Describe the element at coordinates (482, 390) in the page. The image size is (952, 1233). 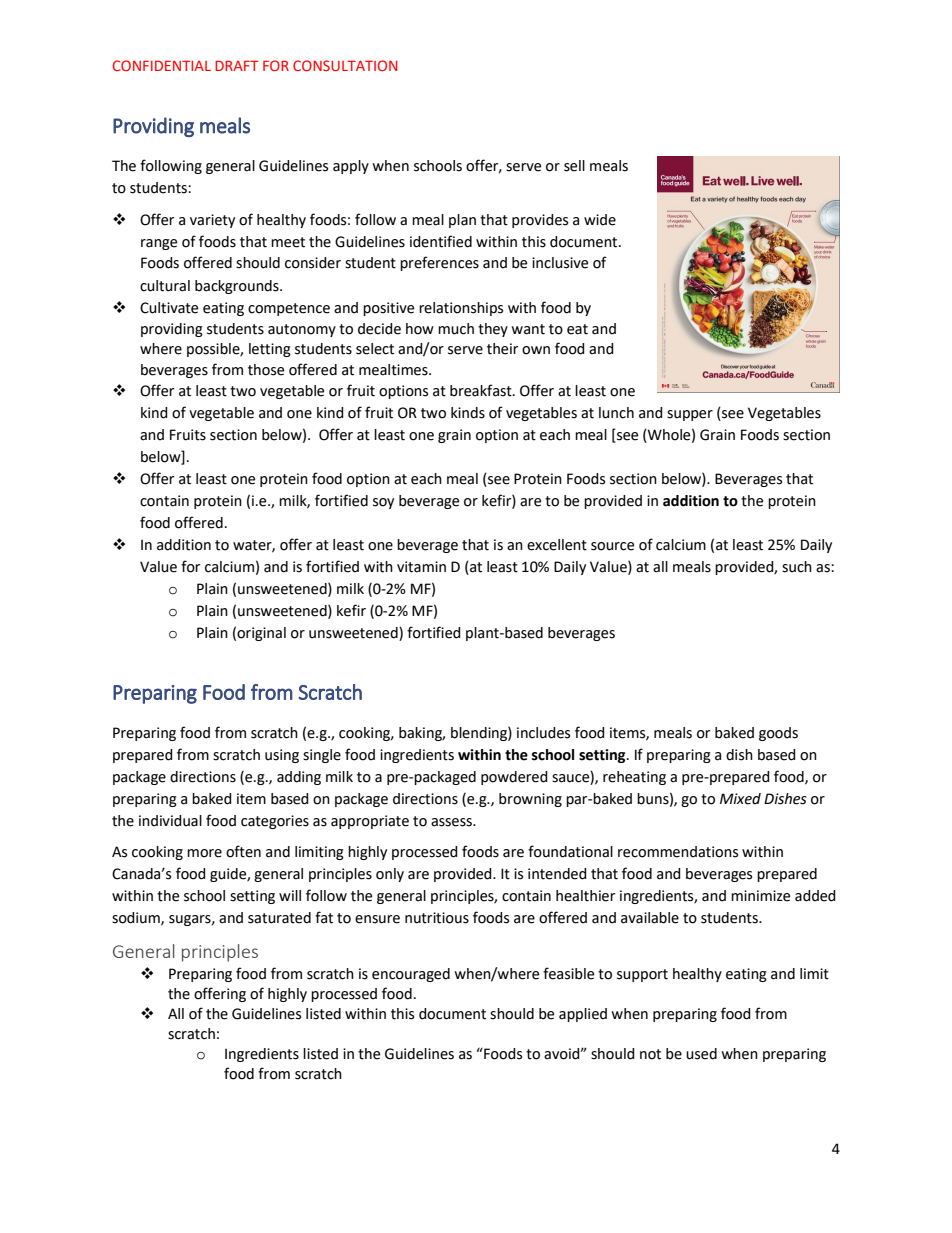
I see `breakfast` at that location.
